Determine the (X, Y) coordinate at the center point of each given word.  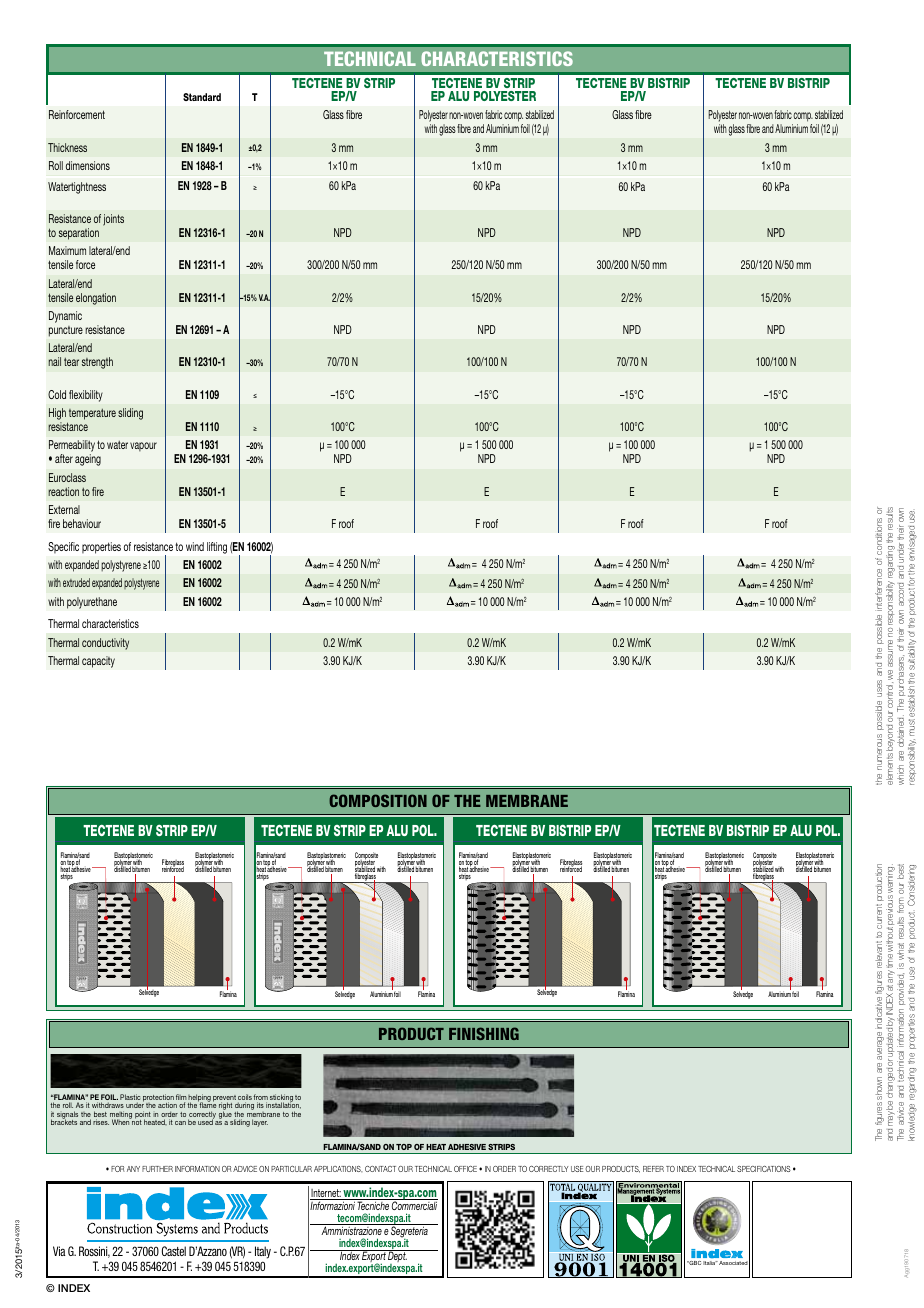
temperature (91, 416)
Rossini (94, 1252)
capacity (98, 662)
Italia (710, 1263)
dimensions (88, 165)
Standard (202, 97)
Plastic (130, 1098)
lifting (217, 548)
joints (113, 220)
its (260, 1105)
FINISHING (484, 1033)
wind (195, 546)
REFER (653, 1169)
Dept (397, 1257)
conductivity (105, 644)
